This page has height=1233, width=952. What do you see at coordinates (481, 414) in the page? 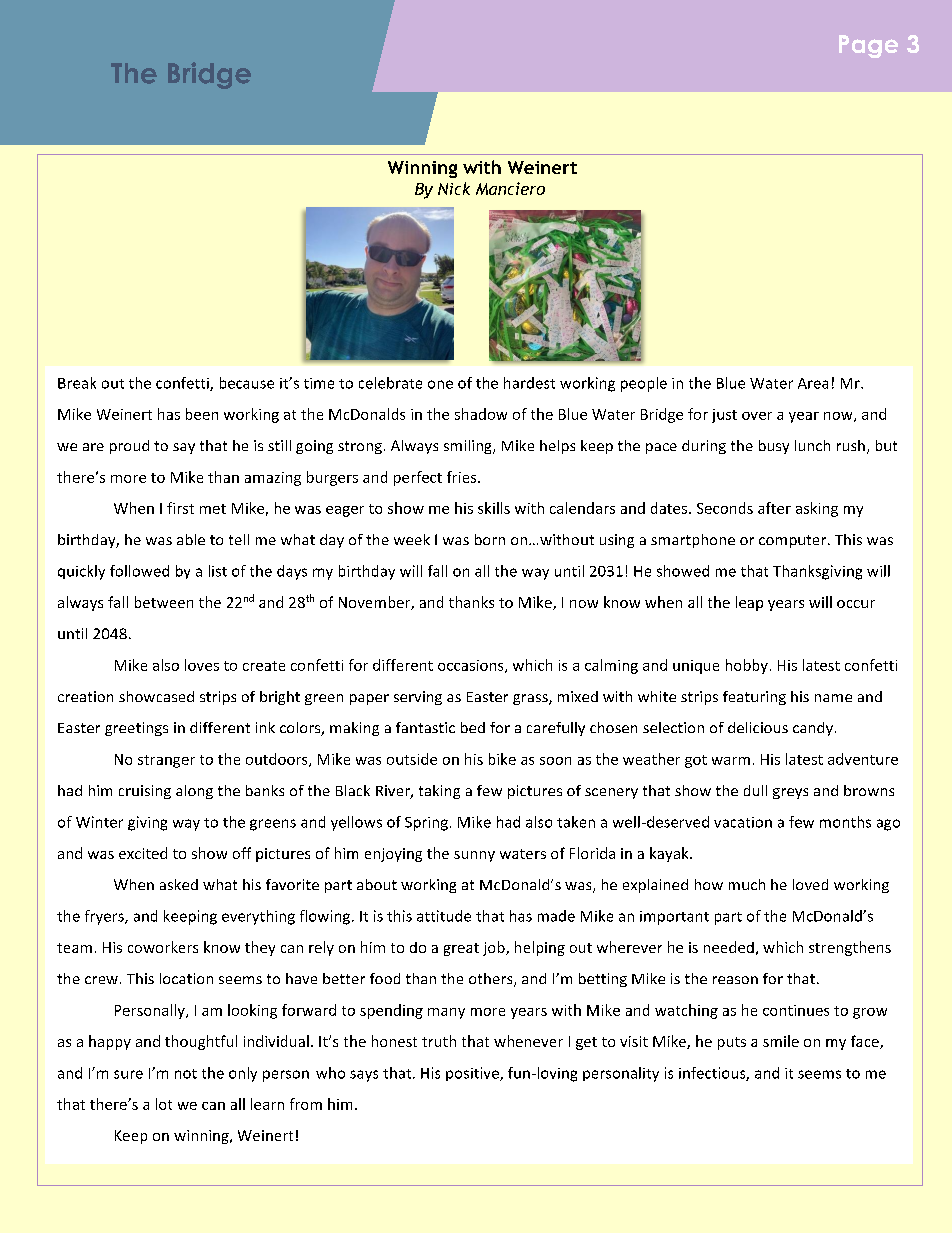
I see `shadow` at bounding box center [481, 414].
